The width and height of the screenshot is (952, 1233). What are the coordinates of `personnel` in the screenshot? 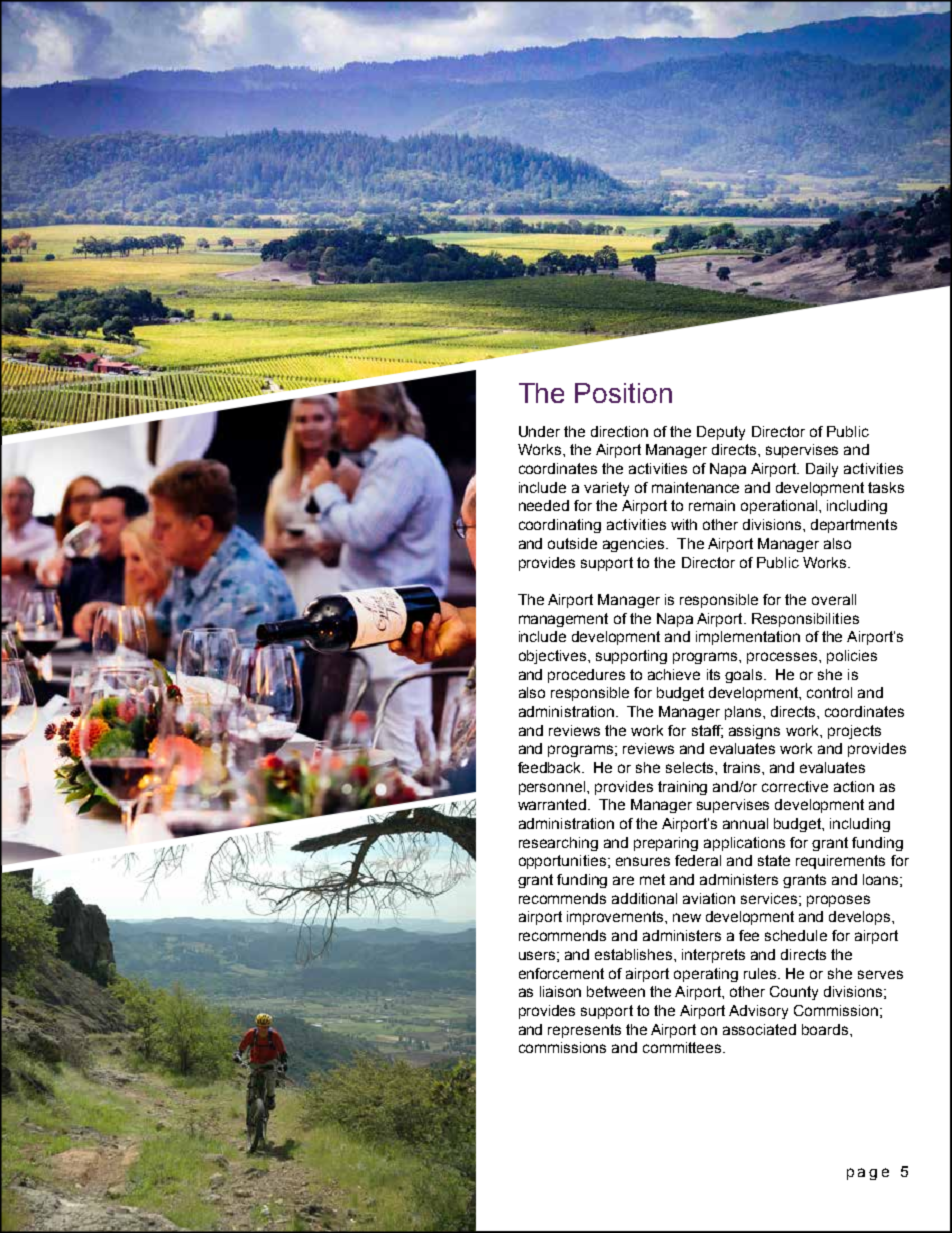 It's located at (553, 788).
